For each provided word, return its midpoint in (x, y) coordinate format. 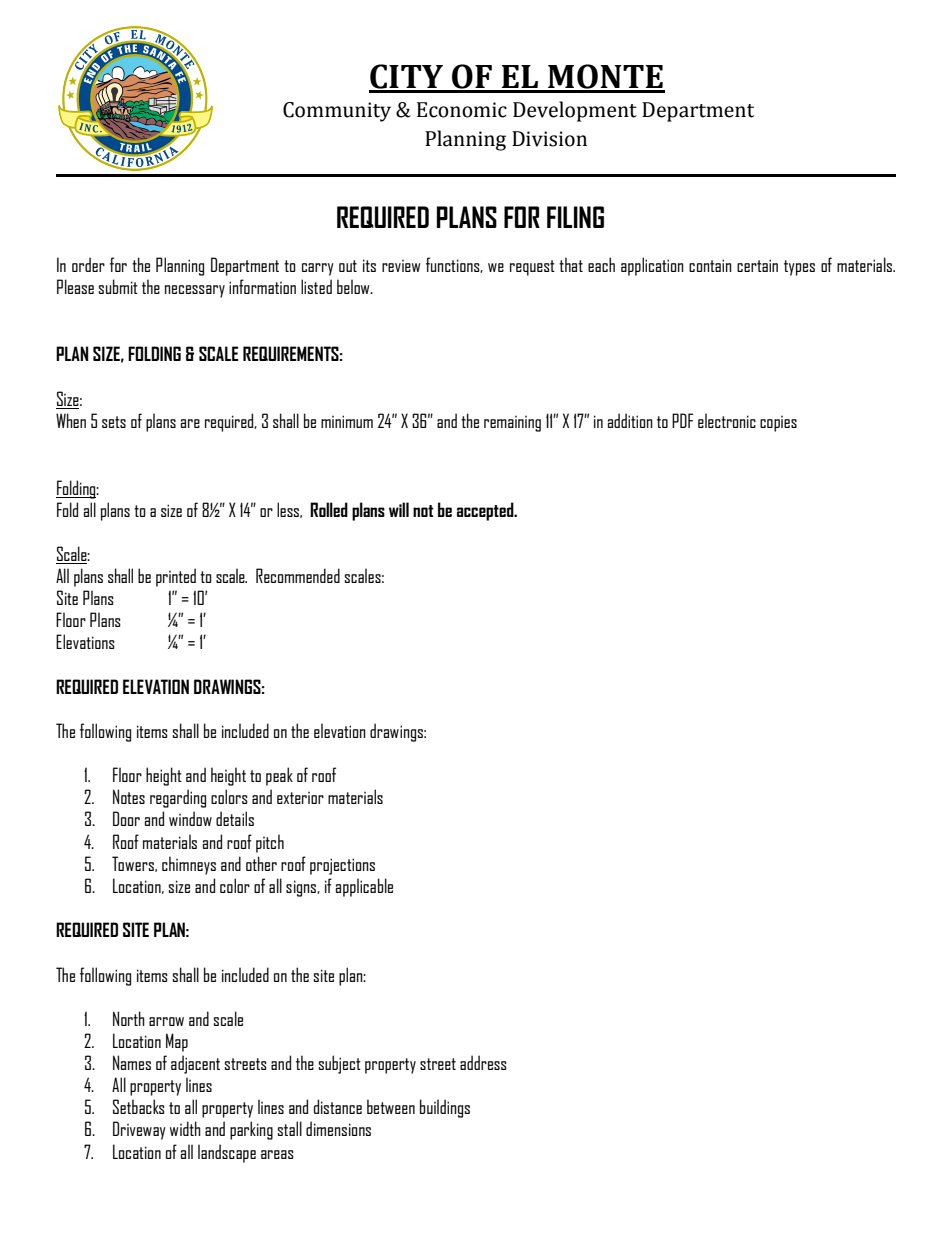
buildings (445, 1108)
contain (710, 265)
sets (114, 422)
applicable (364, 887)
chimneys (189, 865)
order (88, 264)
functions (454, 265)
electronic (727, 420)
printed (176, 577)
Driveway (139, 1130)
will (399, 509)
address (483, 1062)
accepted (486, 511)
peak (279, 776)
